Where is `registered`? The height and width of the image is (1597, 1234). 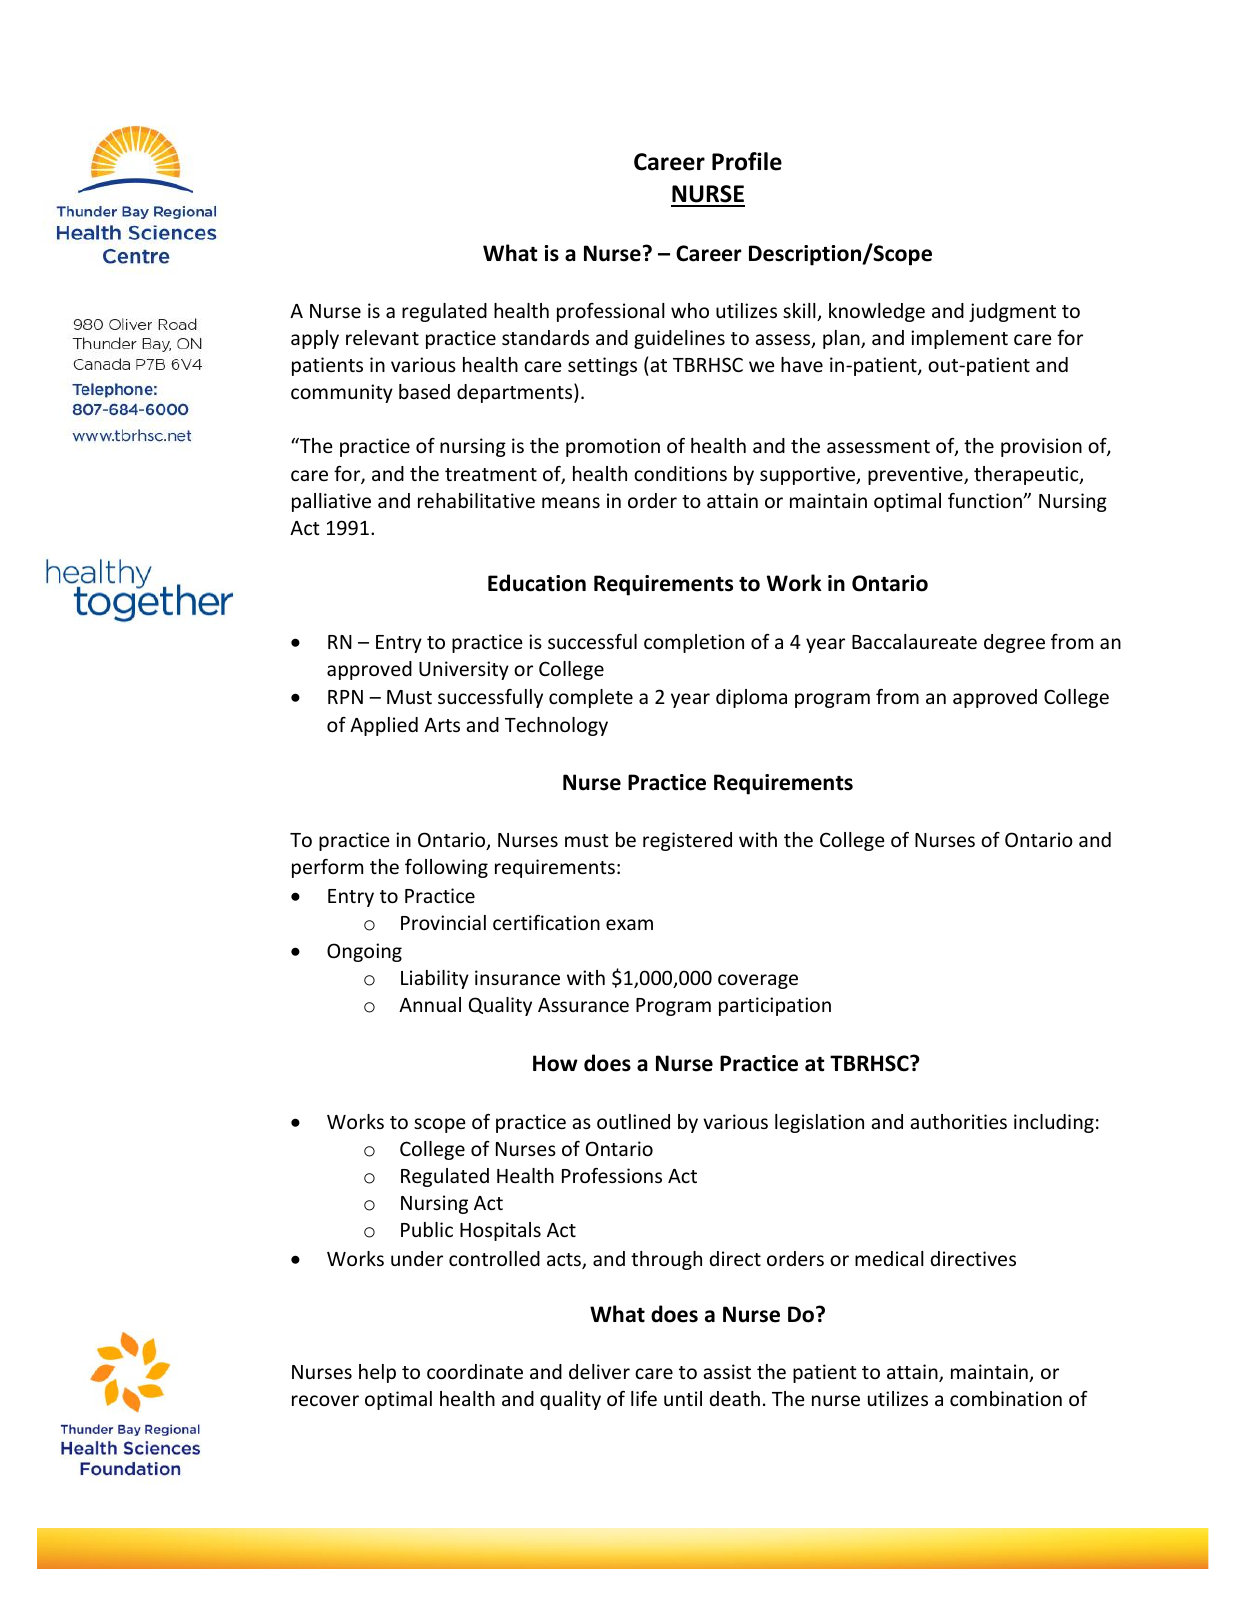
registered is located at coordinates (687, 841).
